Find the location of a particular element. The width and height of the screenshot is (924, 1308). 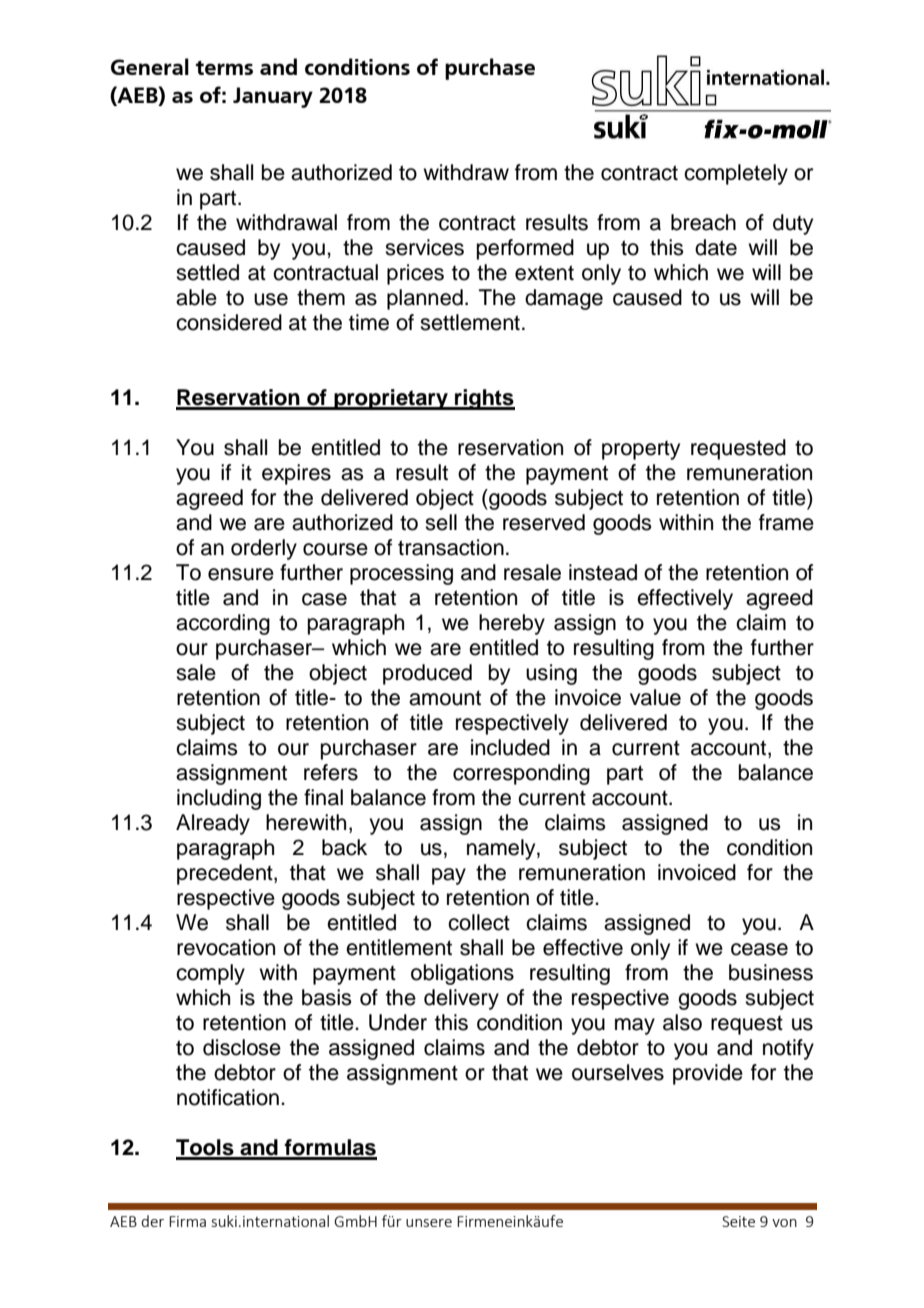

Seite is located at coordinates (738, 1221).
